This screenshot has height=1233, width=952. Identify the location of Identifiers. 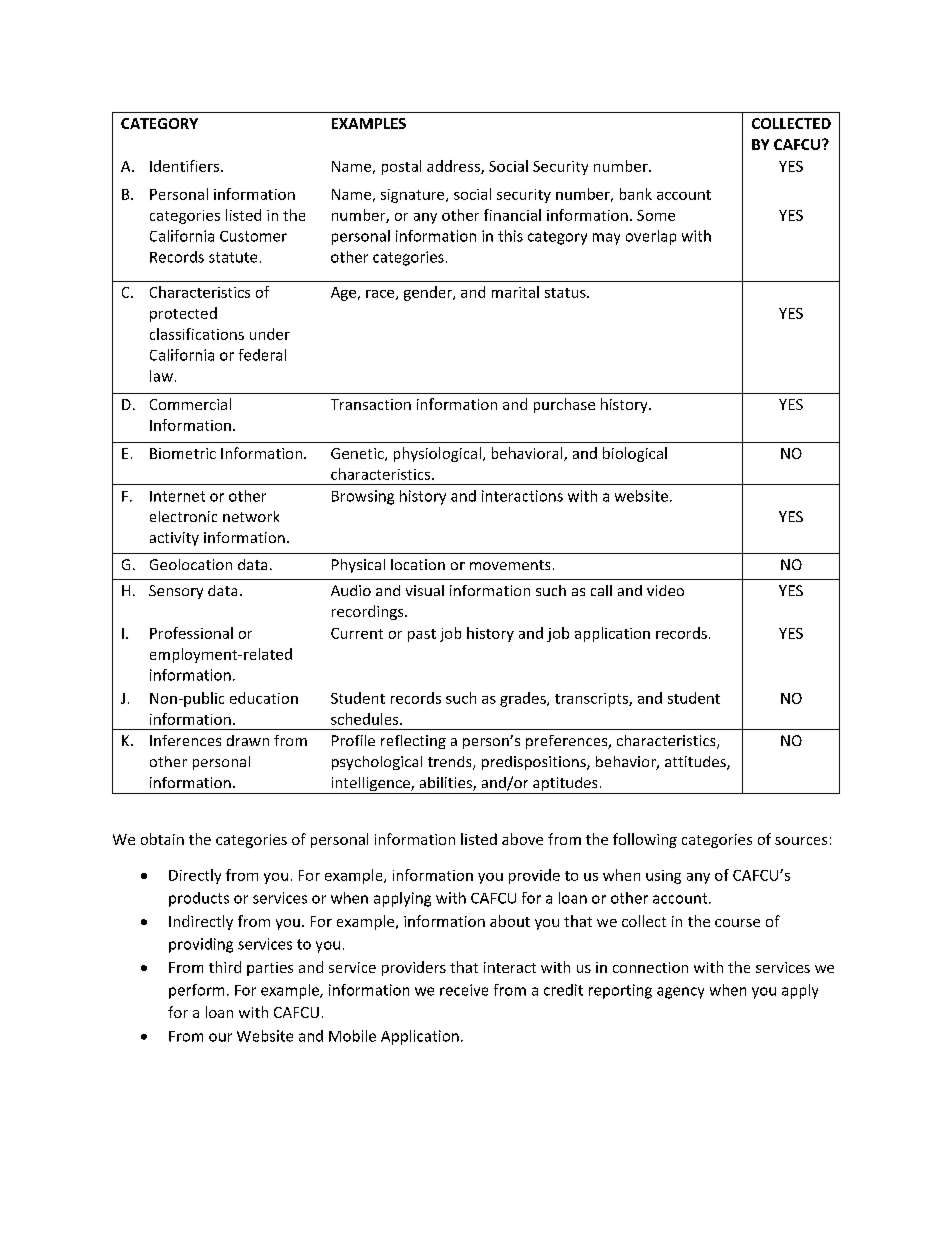
(184, 166).
